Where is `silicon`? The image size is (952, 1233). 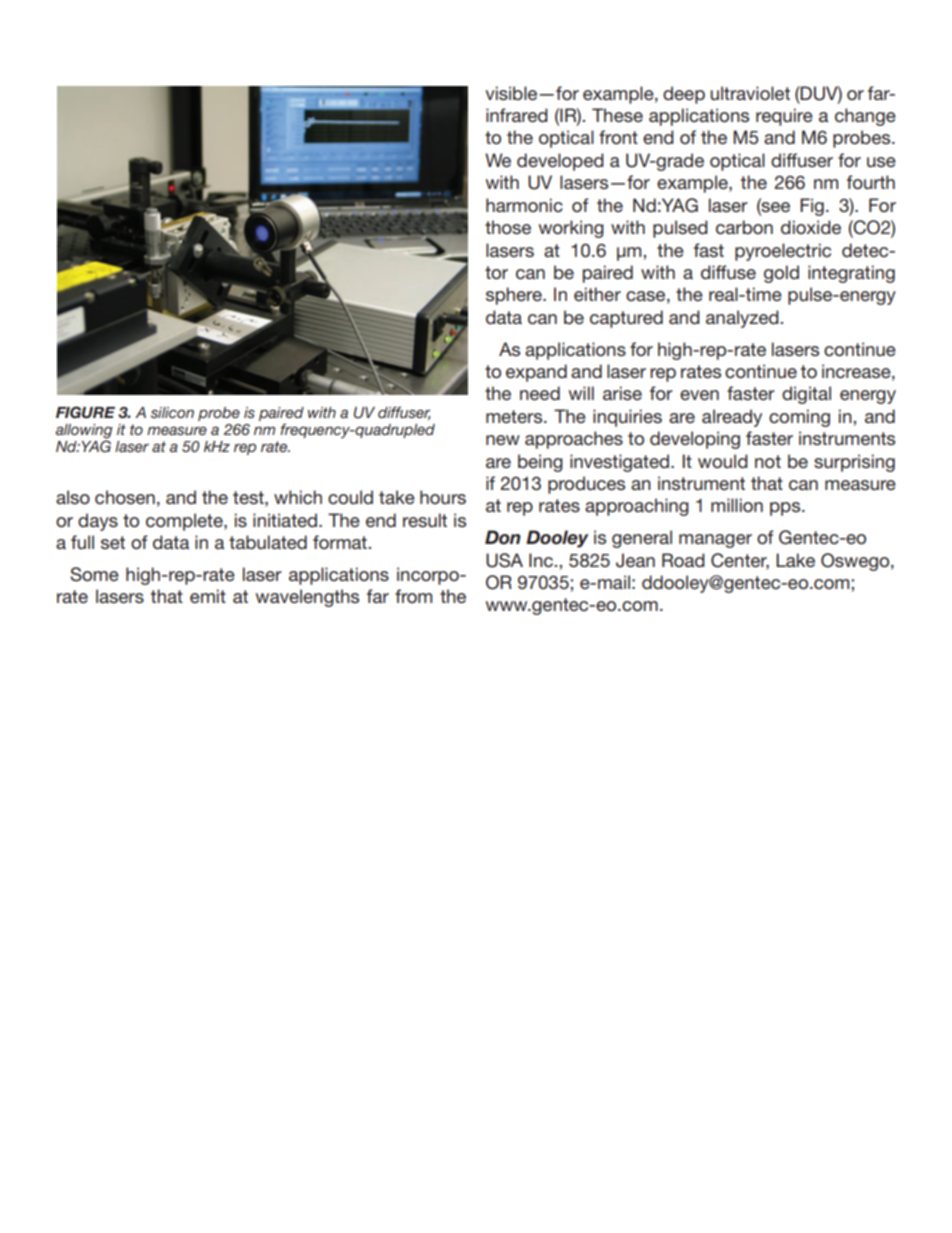 silicon is located at coordinates (172, 412).
